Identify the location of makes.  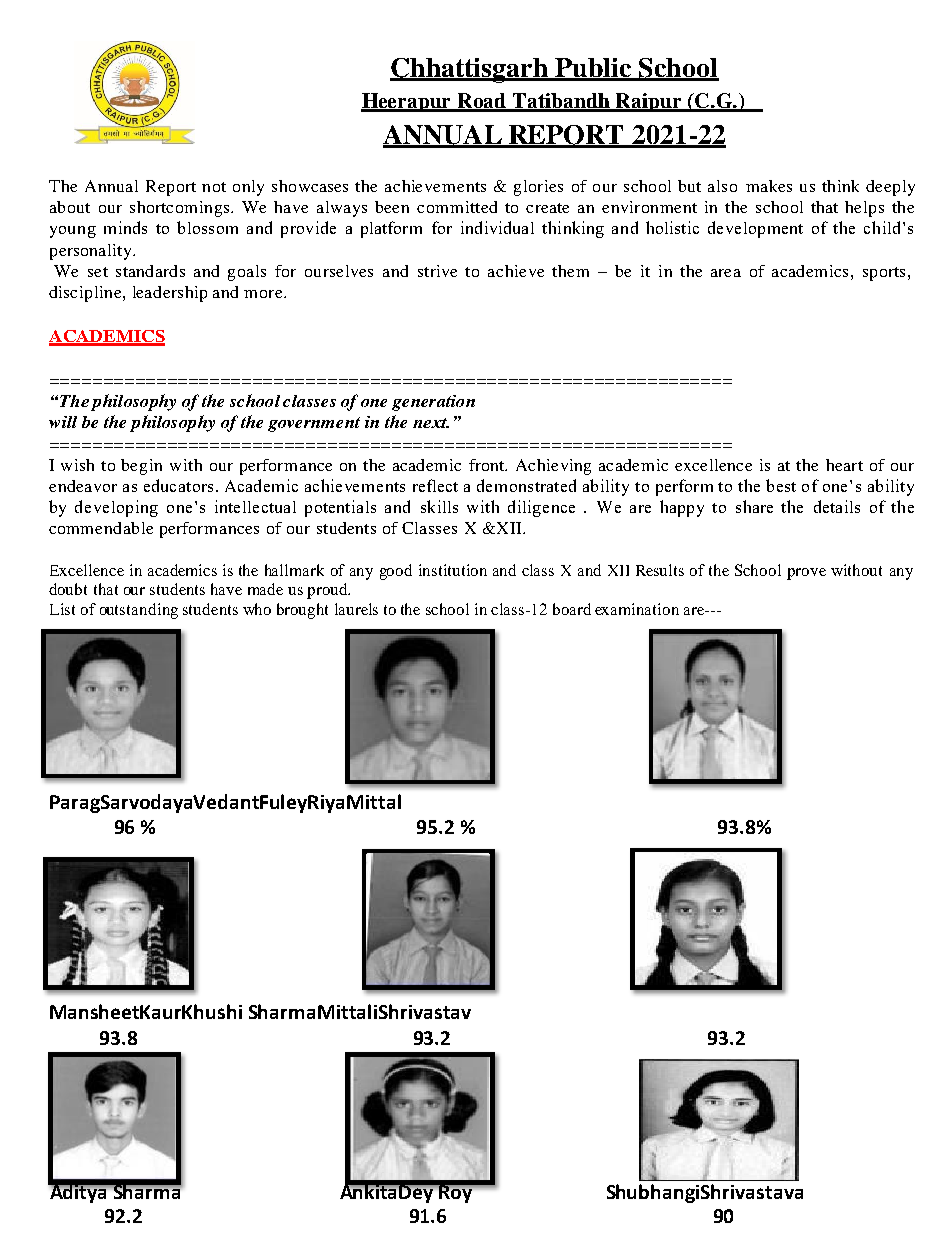
(769, 186).
